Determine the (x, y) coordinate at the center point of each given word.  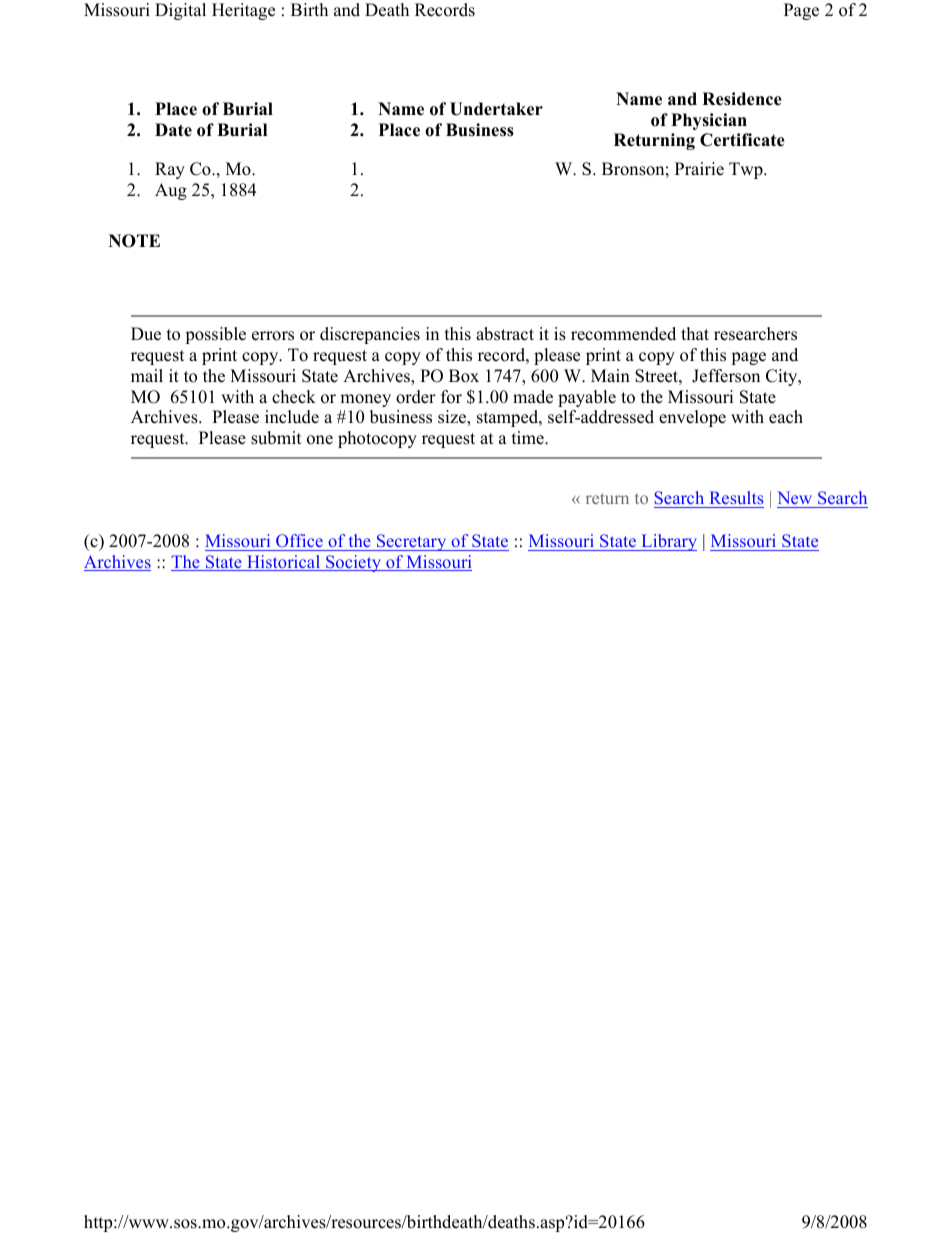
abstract (505, 334)
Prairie (699, 169)
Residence (742, 99)
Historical (284, 563)
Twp (747, 170)
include (292, 417)
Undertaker (496, 109)
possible (215, 335)
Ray (170, 170)
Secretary (411, 542)
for (451, 397)
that (695, 333)
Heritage (243, 11)
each (786, 417)
